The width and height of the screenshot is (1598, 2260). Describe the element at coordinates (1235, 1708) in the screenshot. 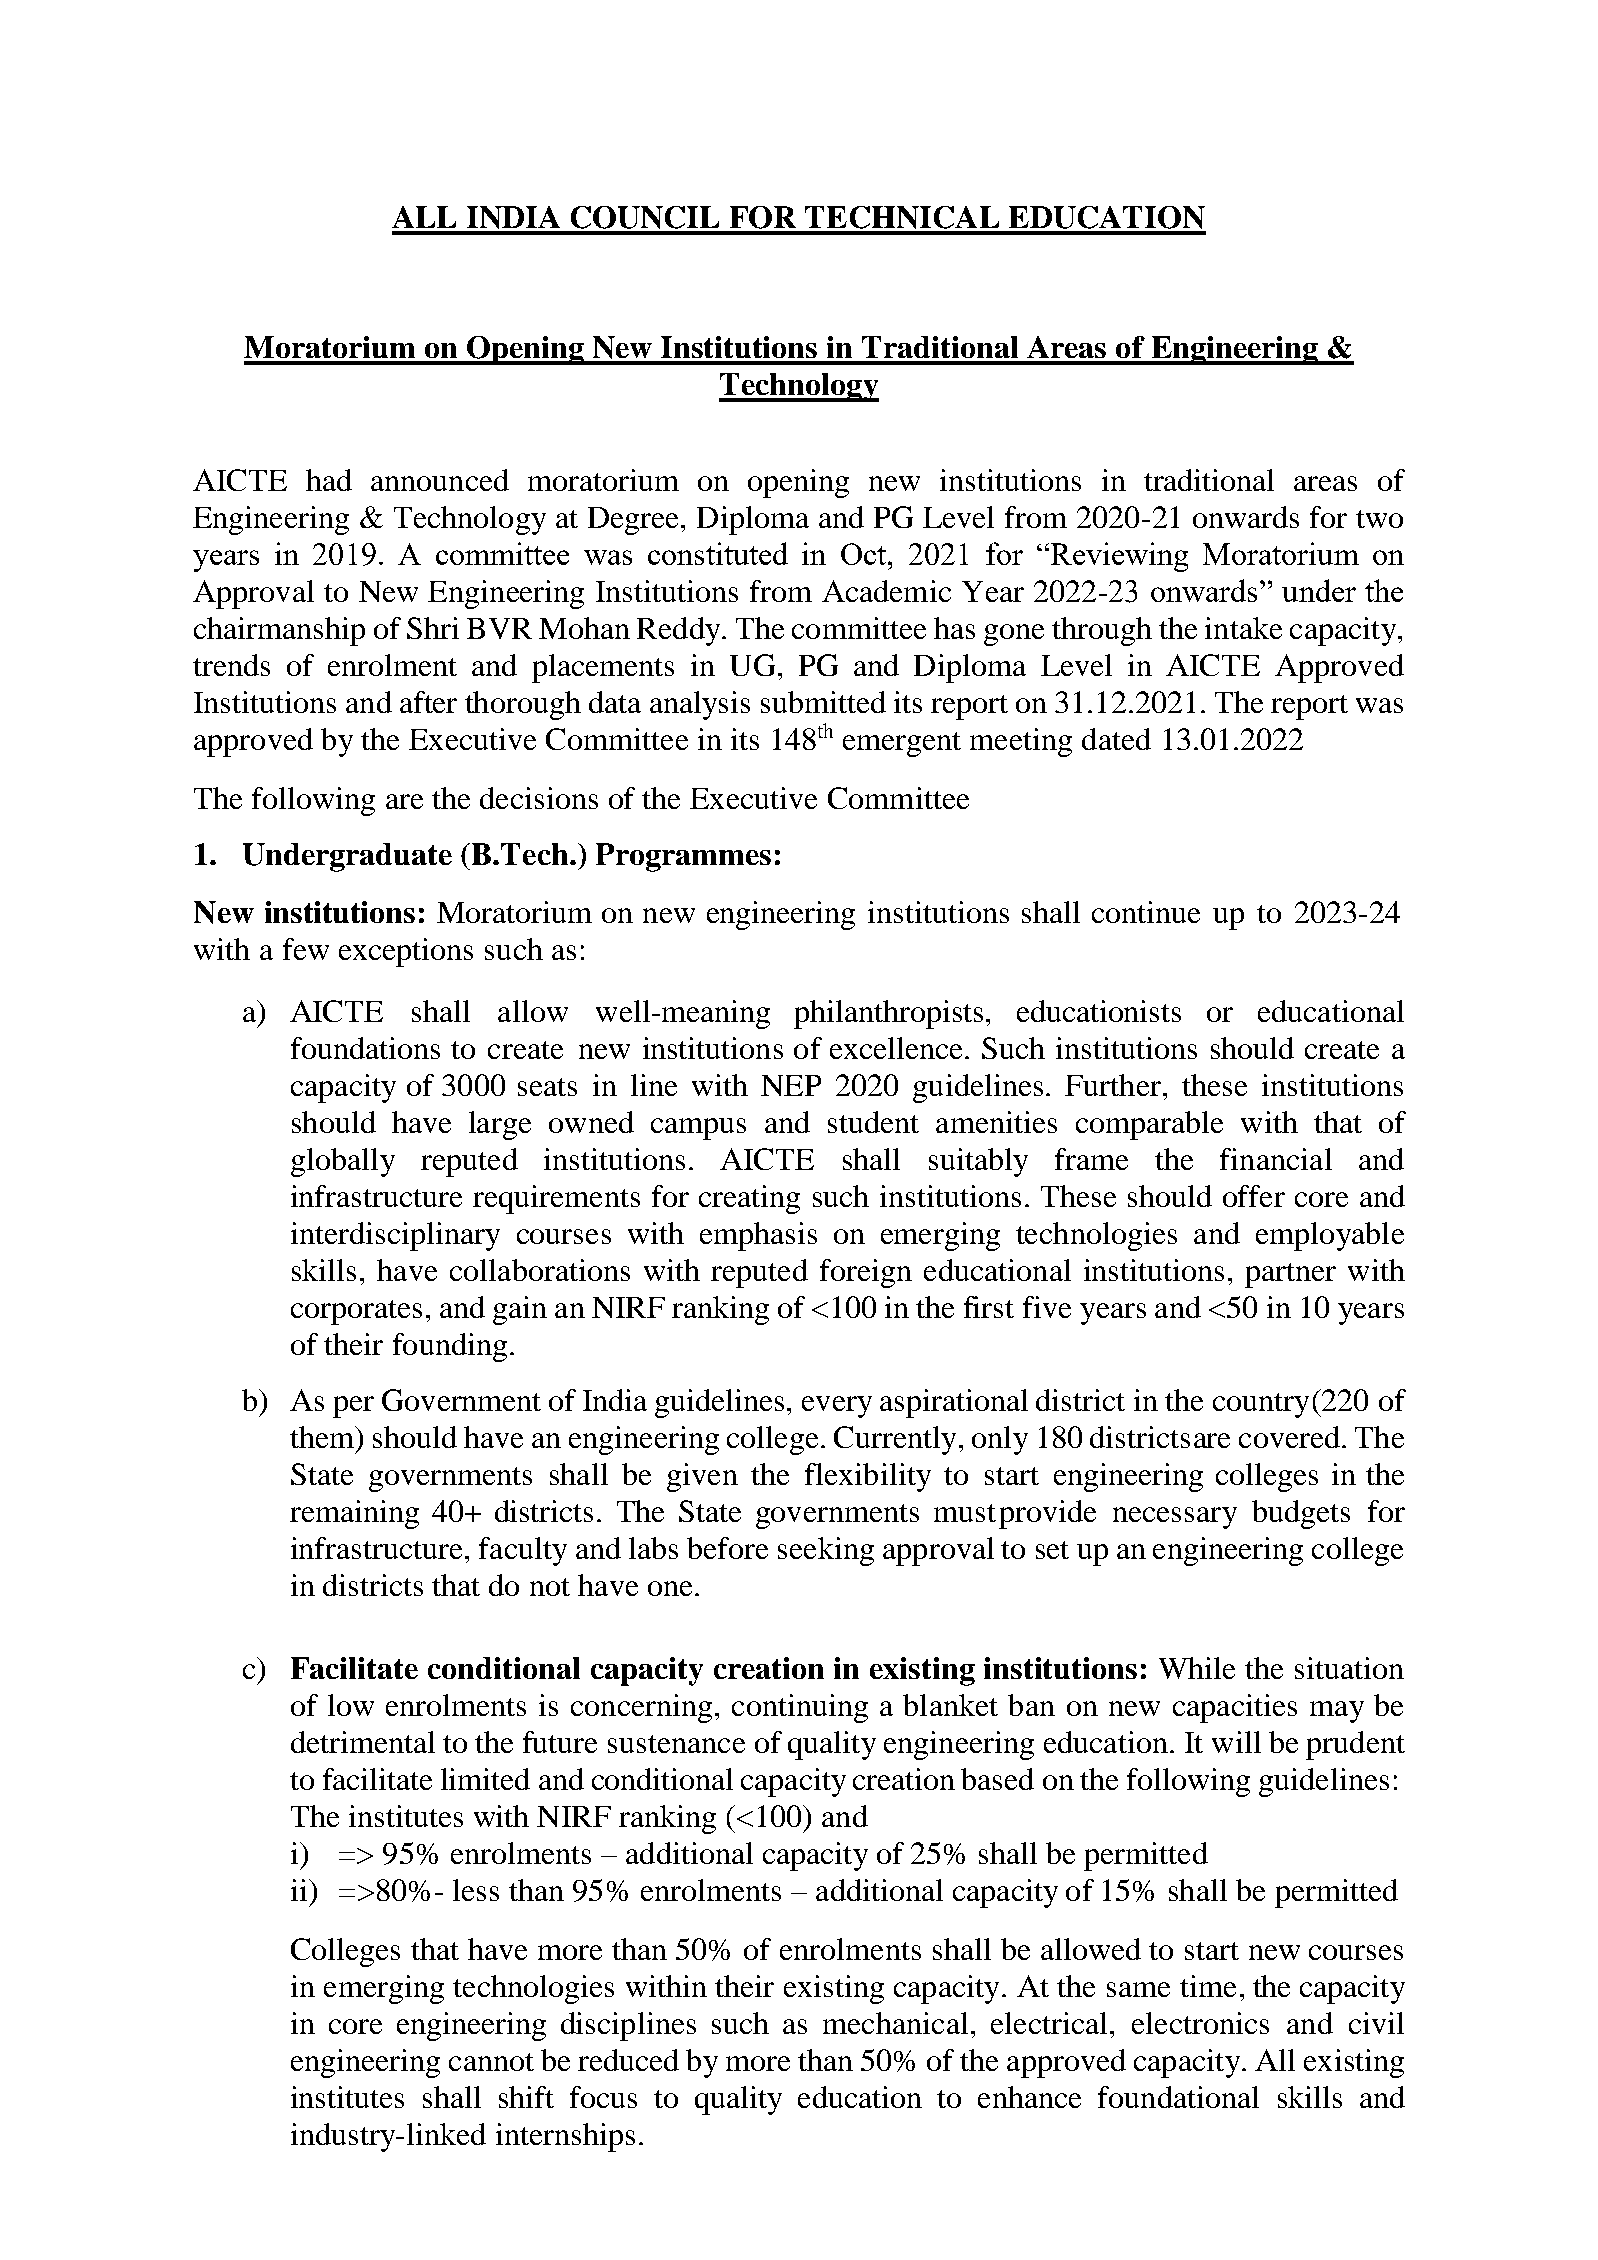

I see `capacities` at that location.
